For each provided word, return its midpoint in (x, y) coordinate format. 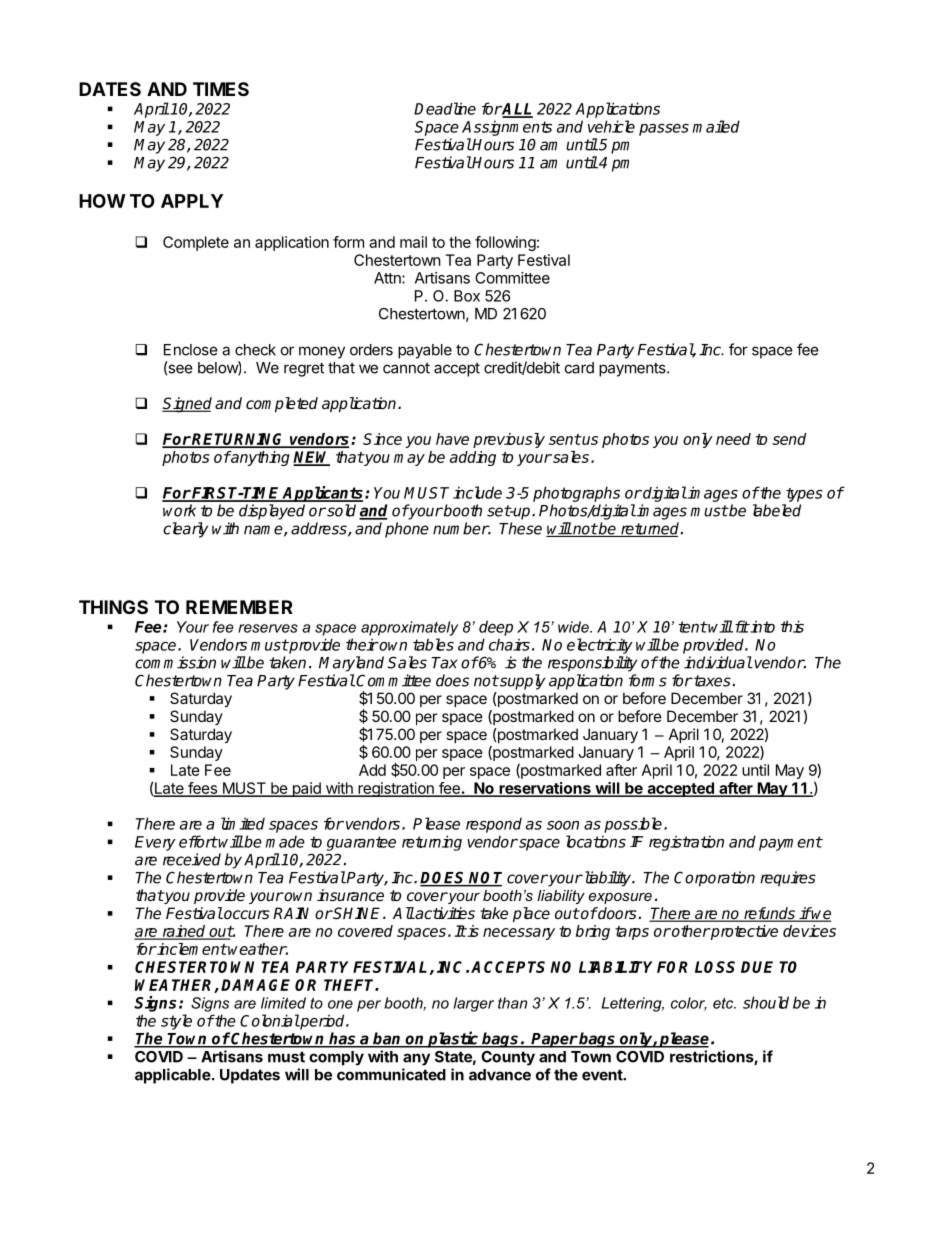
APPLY (192, 201)
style (176, 1022)
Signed (187, 405)
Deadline (445, 108)
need (733, 439)
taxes (711, 681)
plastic (453, 1039)
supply (521, 682)
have (452, 439)
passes (664, 130)
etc (724, 1003)
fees (202, 789)
